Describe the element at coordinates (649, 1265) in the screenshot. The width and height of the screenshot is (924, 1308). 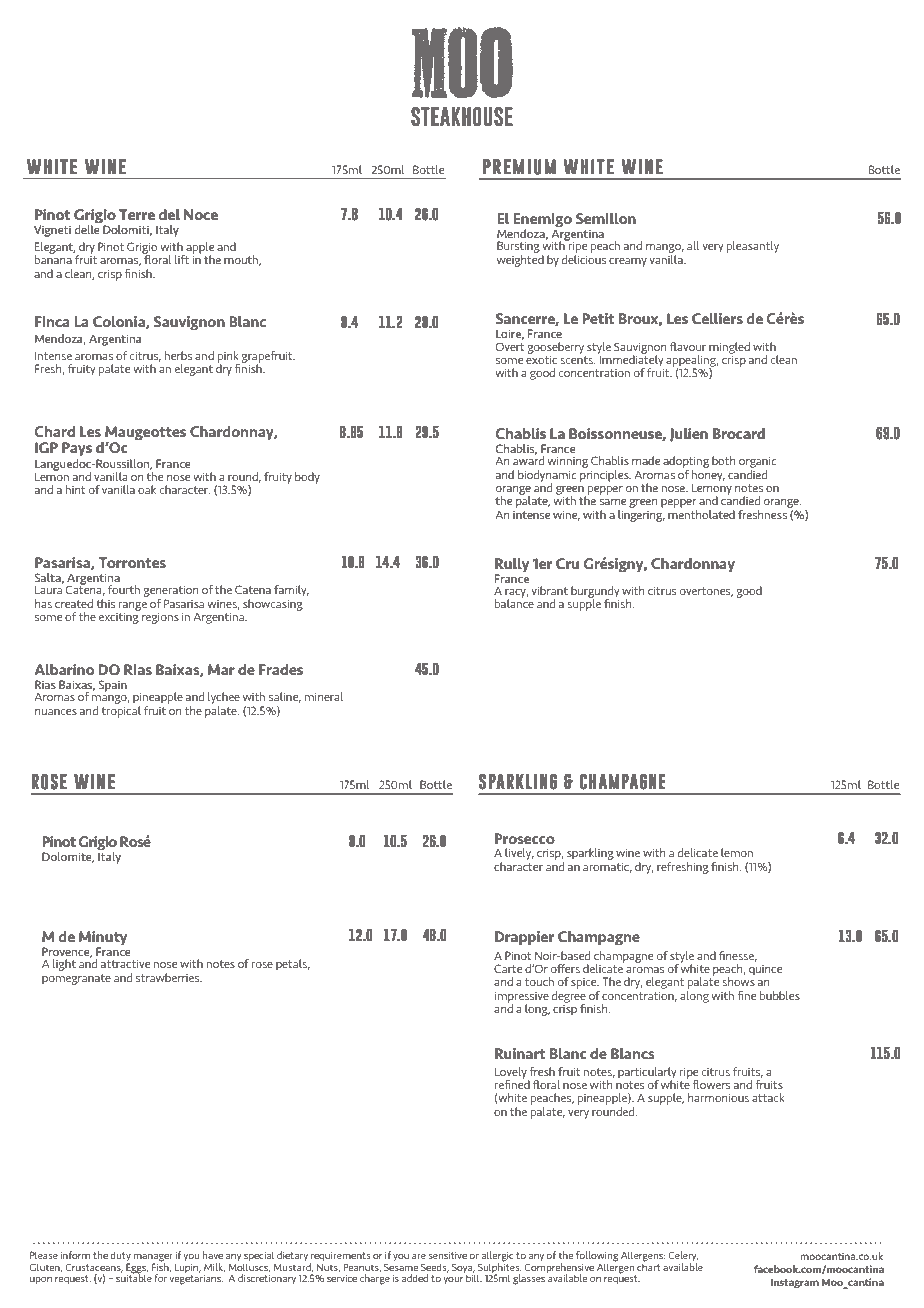
I see `chart` at that location.
